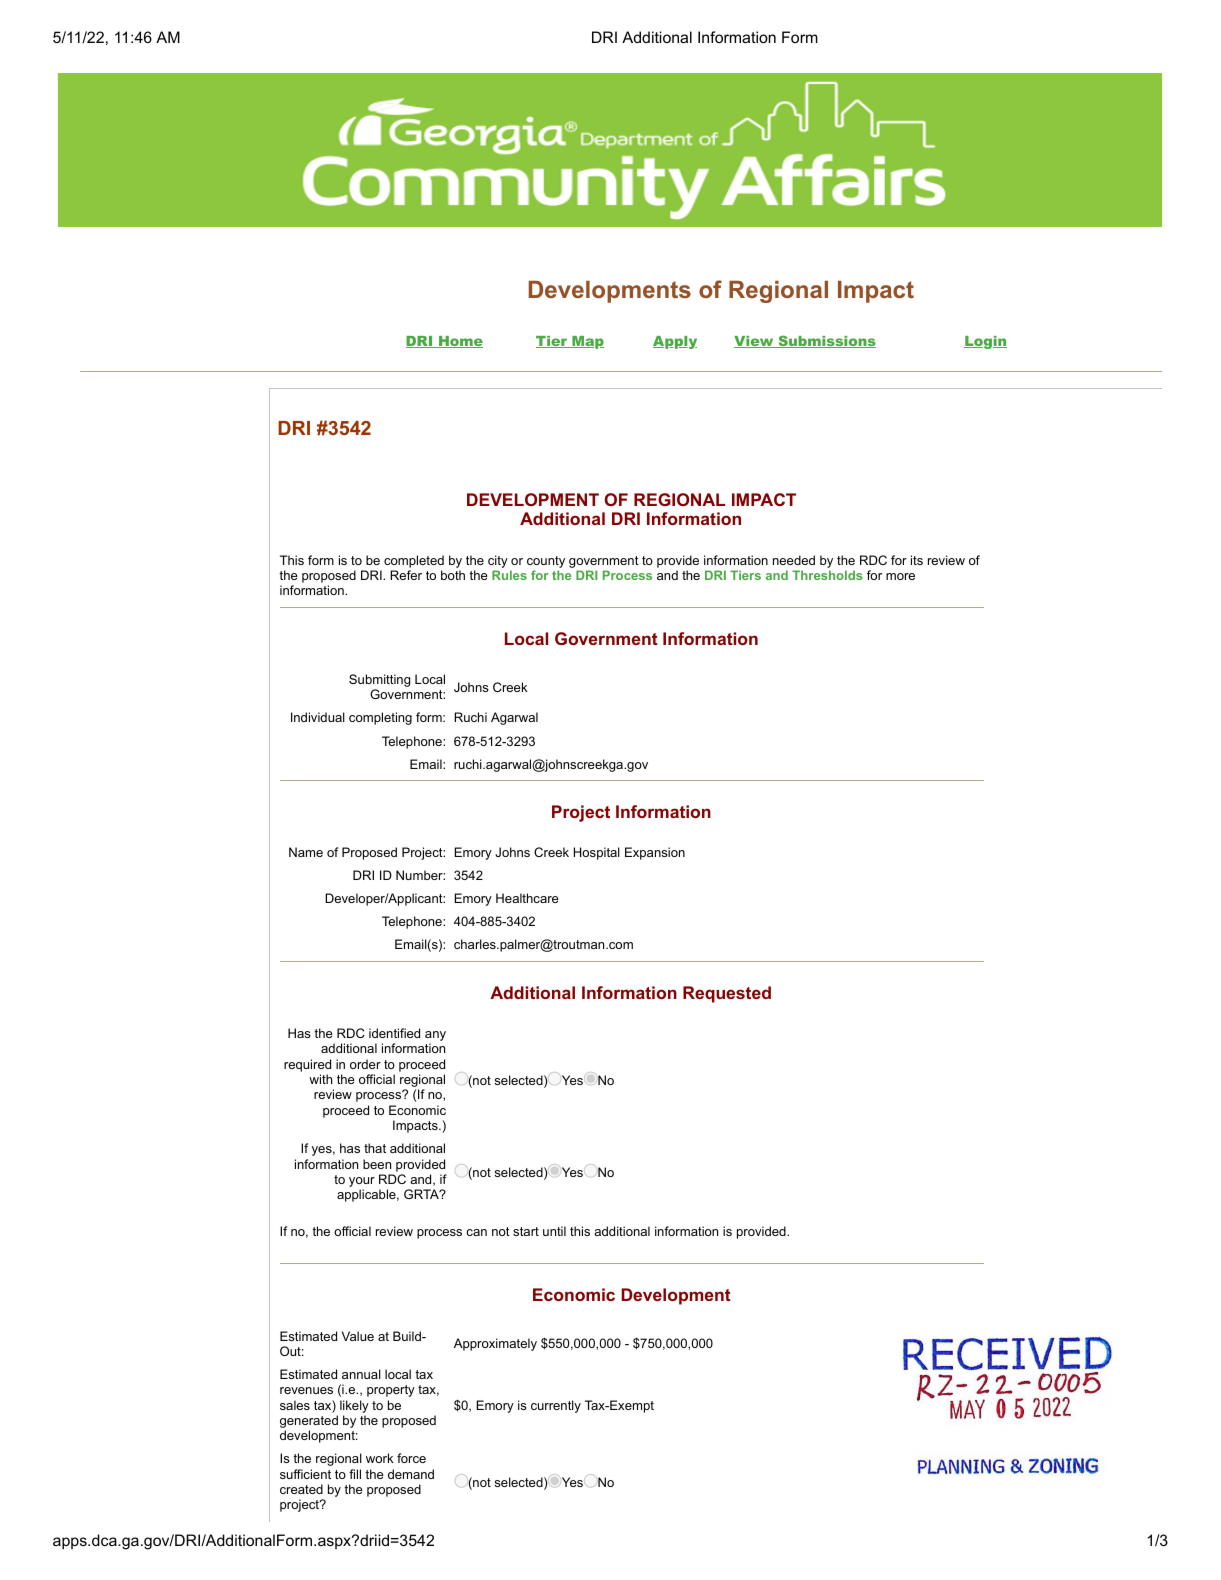 The height and width of the screenshot is (1580, 1221). I want to click on completing, so click(380, 718).
